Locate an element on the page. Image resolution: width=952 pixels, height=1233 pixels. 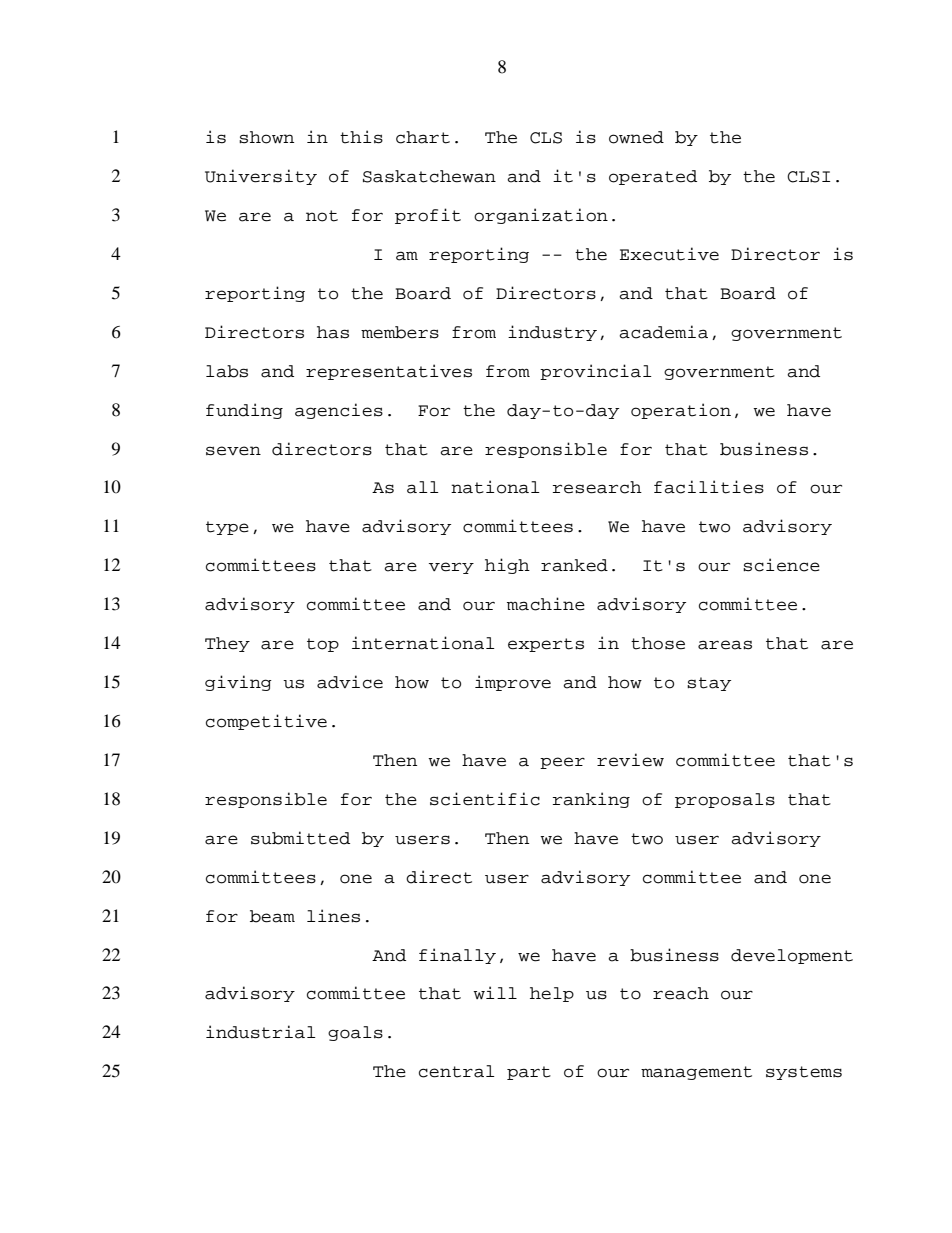
industrial is located at coordinates (261, 1032).
